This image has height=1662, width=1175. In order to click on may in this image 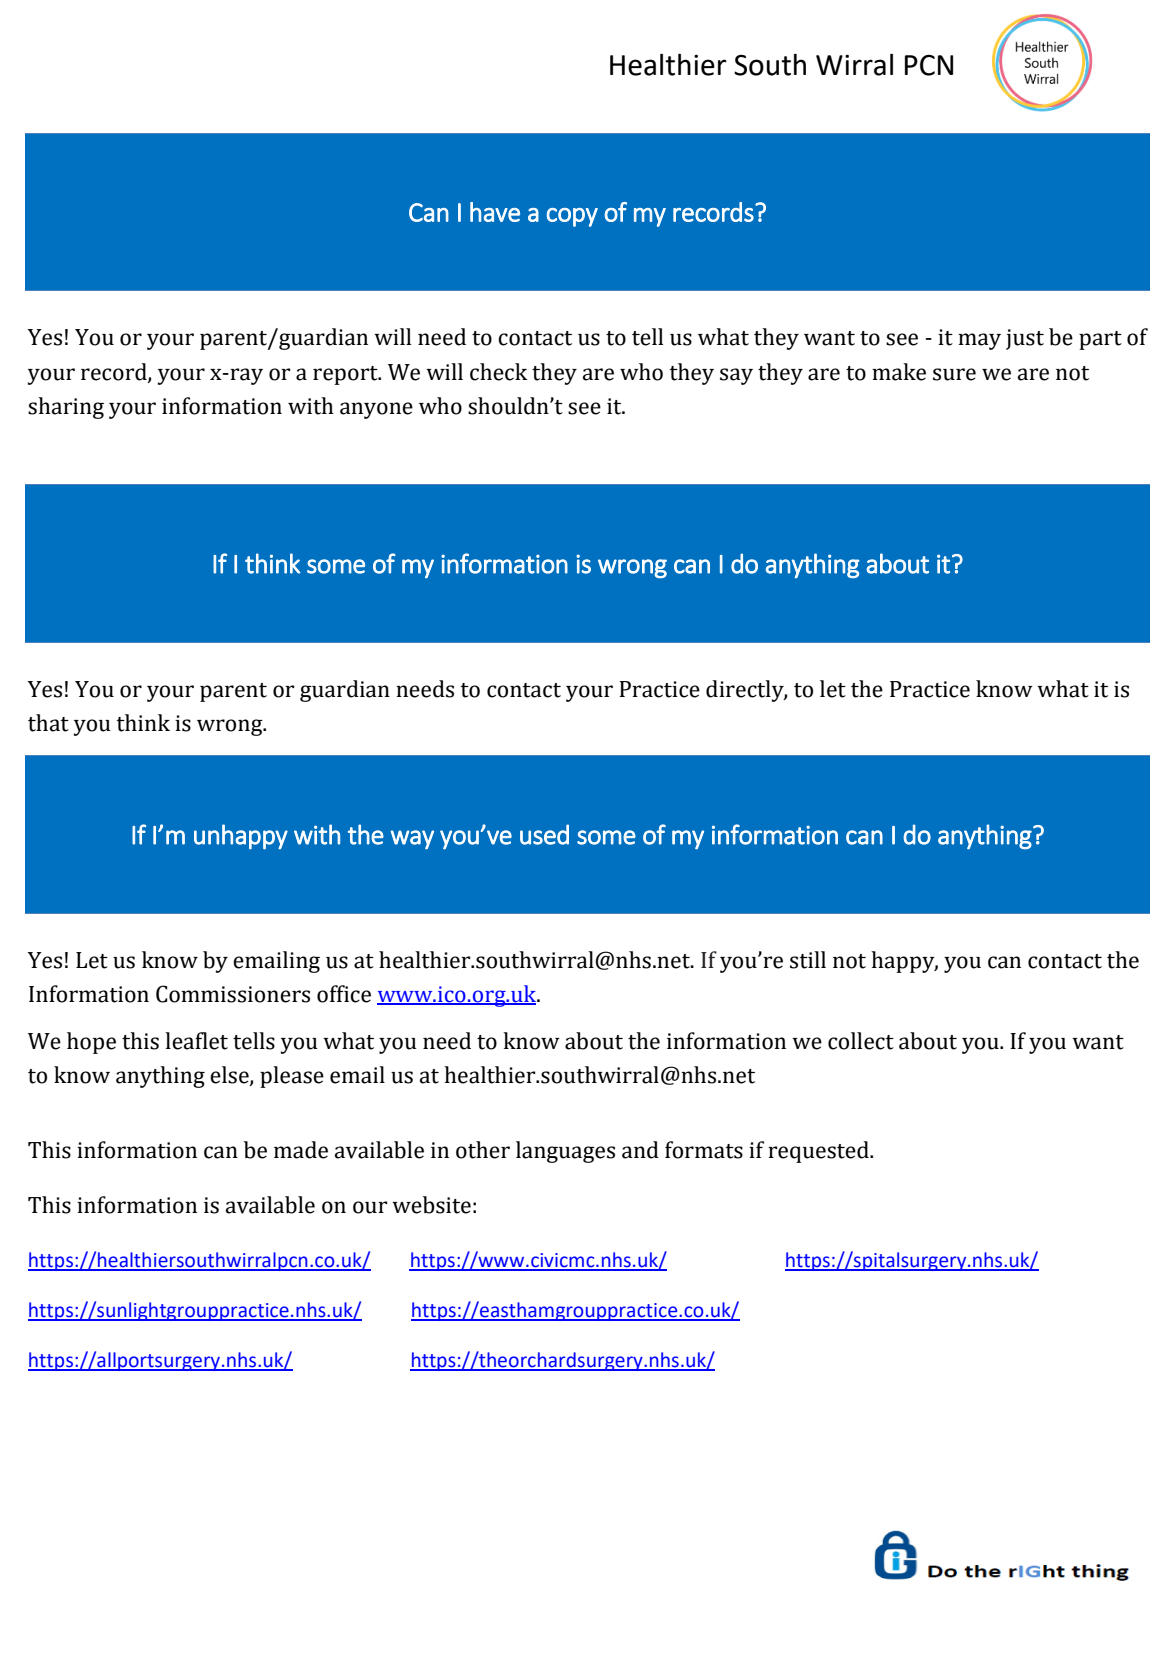, I will do `click(979, 341)`.
